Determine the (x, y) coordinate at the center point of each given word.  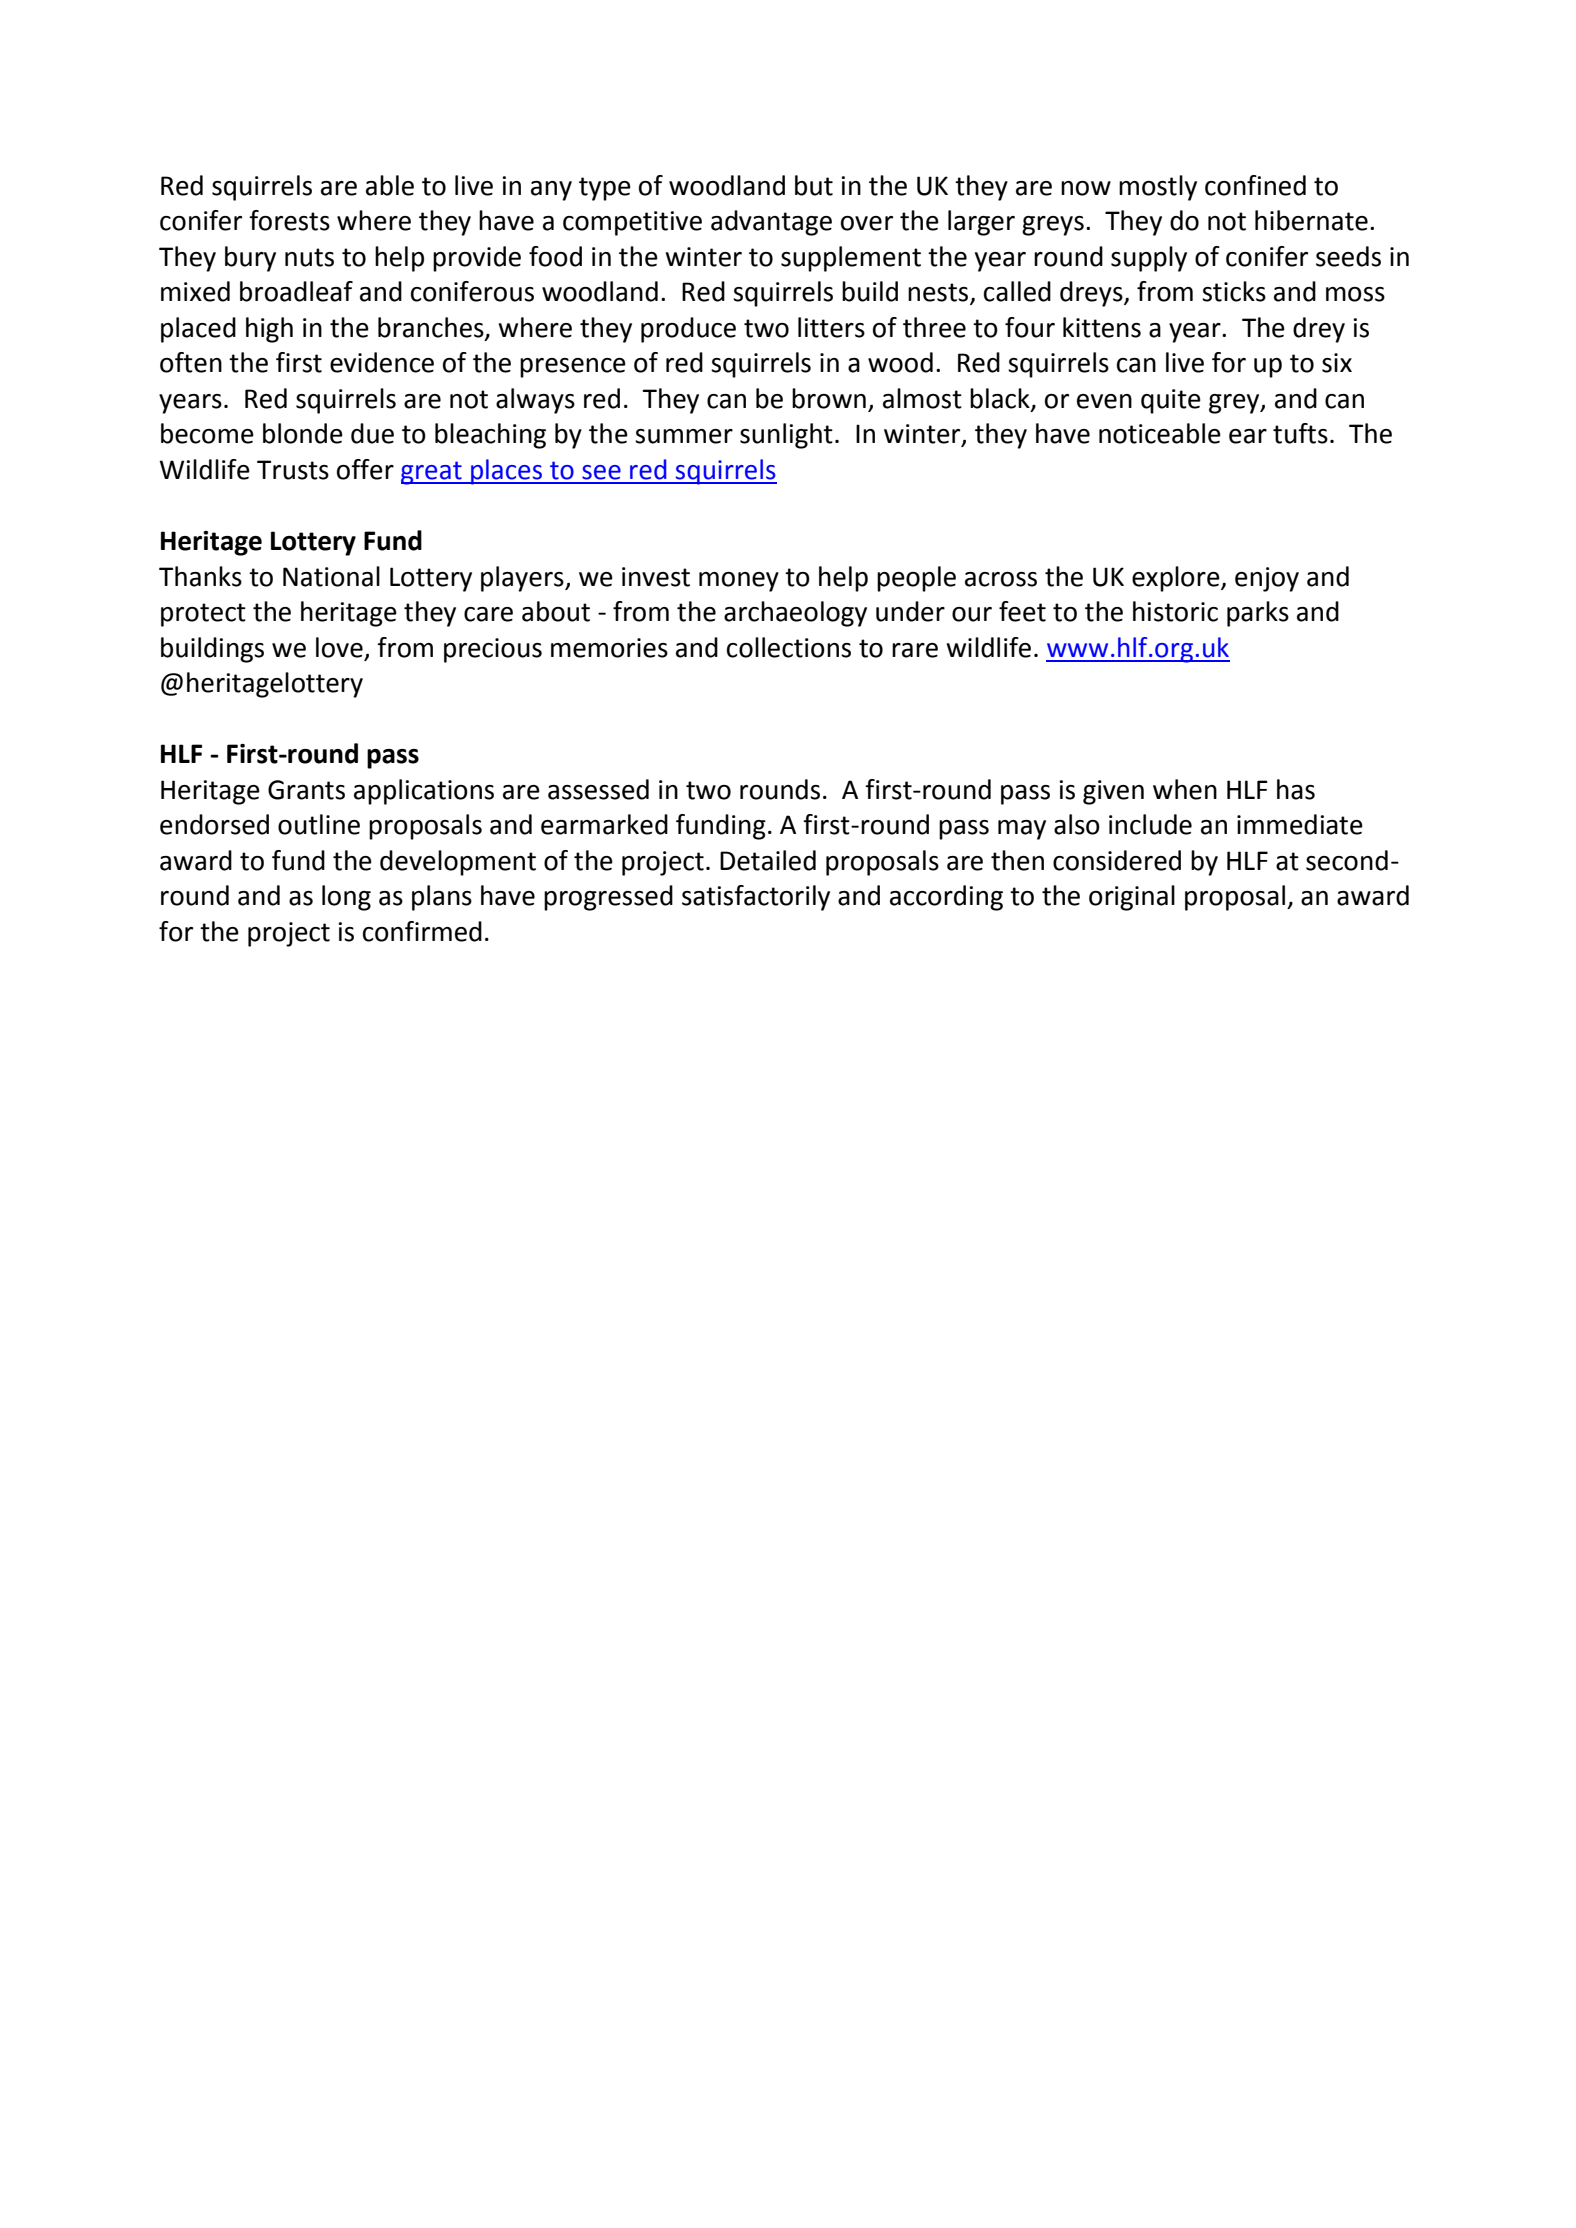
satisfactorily (756, 898)
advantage (771, 223)
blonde (303, 433)
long (346, 898)
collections (789, 647)
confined (1255, 185)
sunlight (786, 436)
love (339, 647)
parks (1258, 614)
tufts (1300, 433)
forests (289, 220)
